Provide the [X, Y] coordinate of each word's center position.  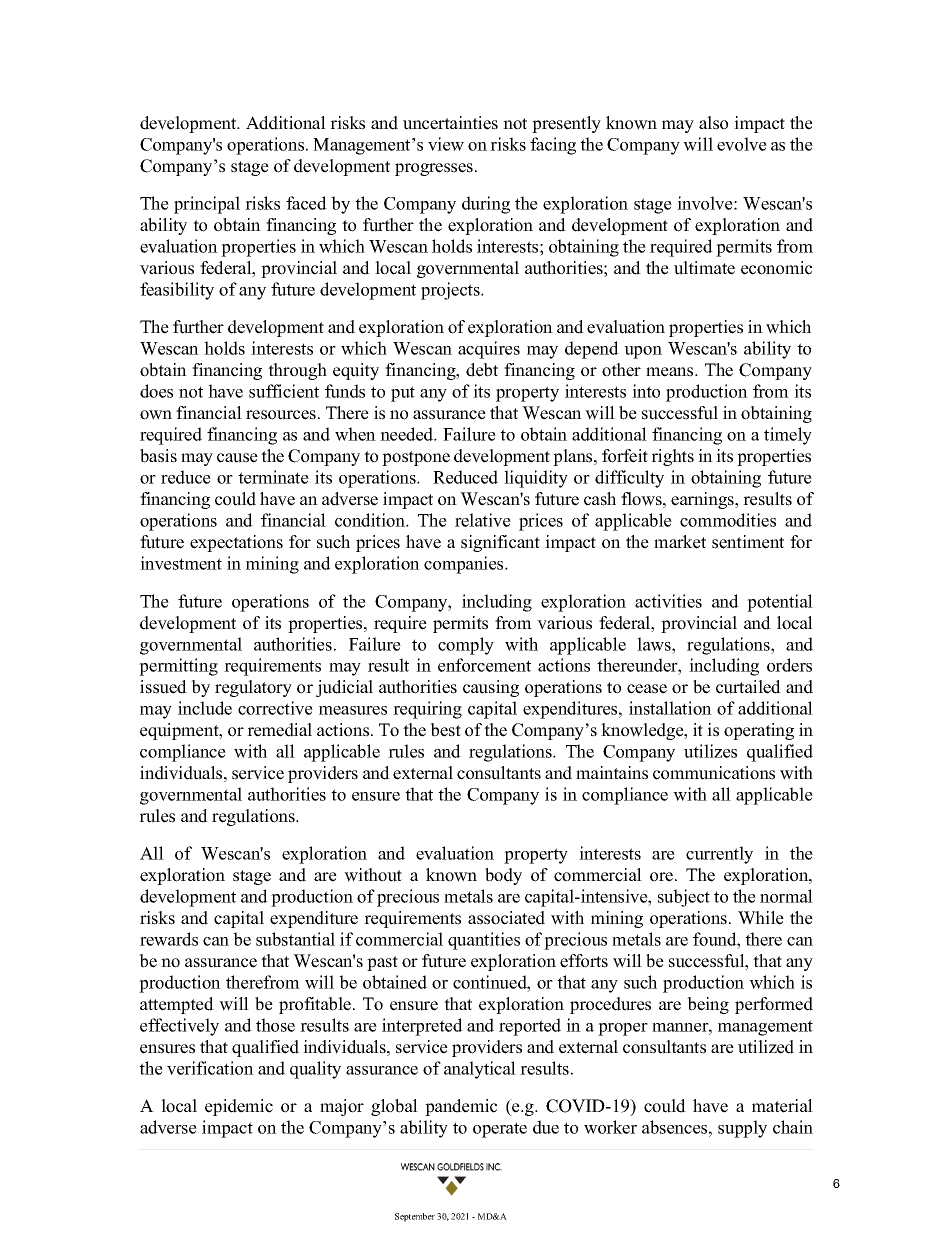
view [446, 144]
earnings [704, 500]
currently [719, 855]
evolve [742, 144]
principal [207, 205]
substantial [295, 939]
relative [483, 520]
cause [237, 458]
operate [500, 1130]
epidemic [239, 1107]
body [503, 876]
